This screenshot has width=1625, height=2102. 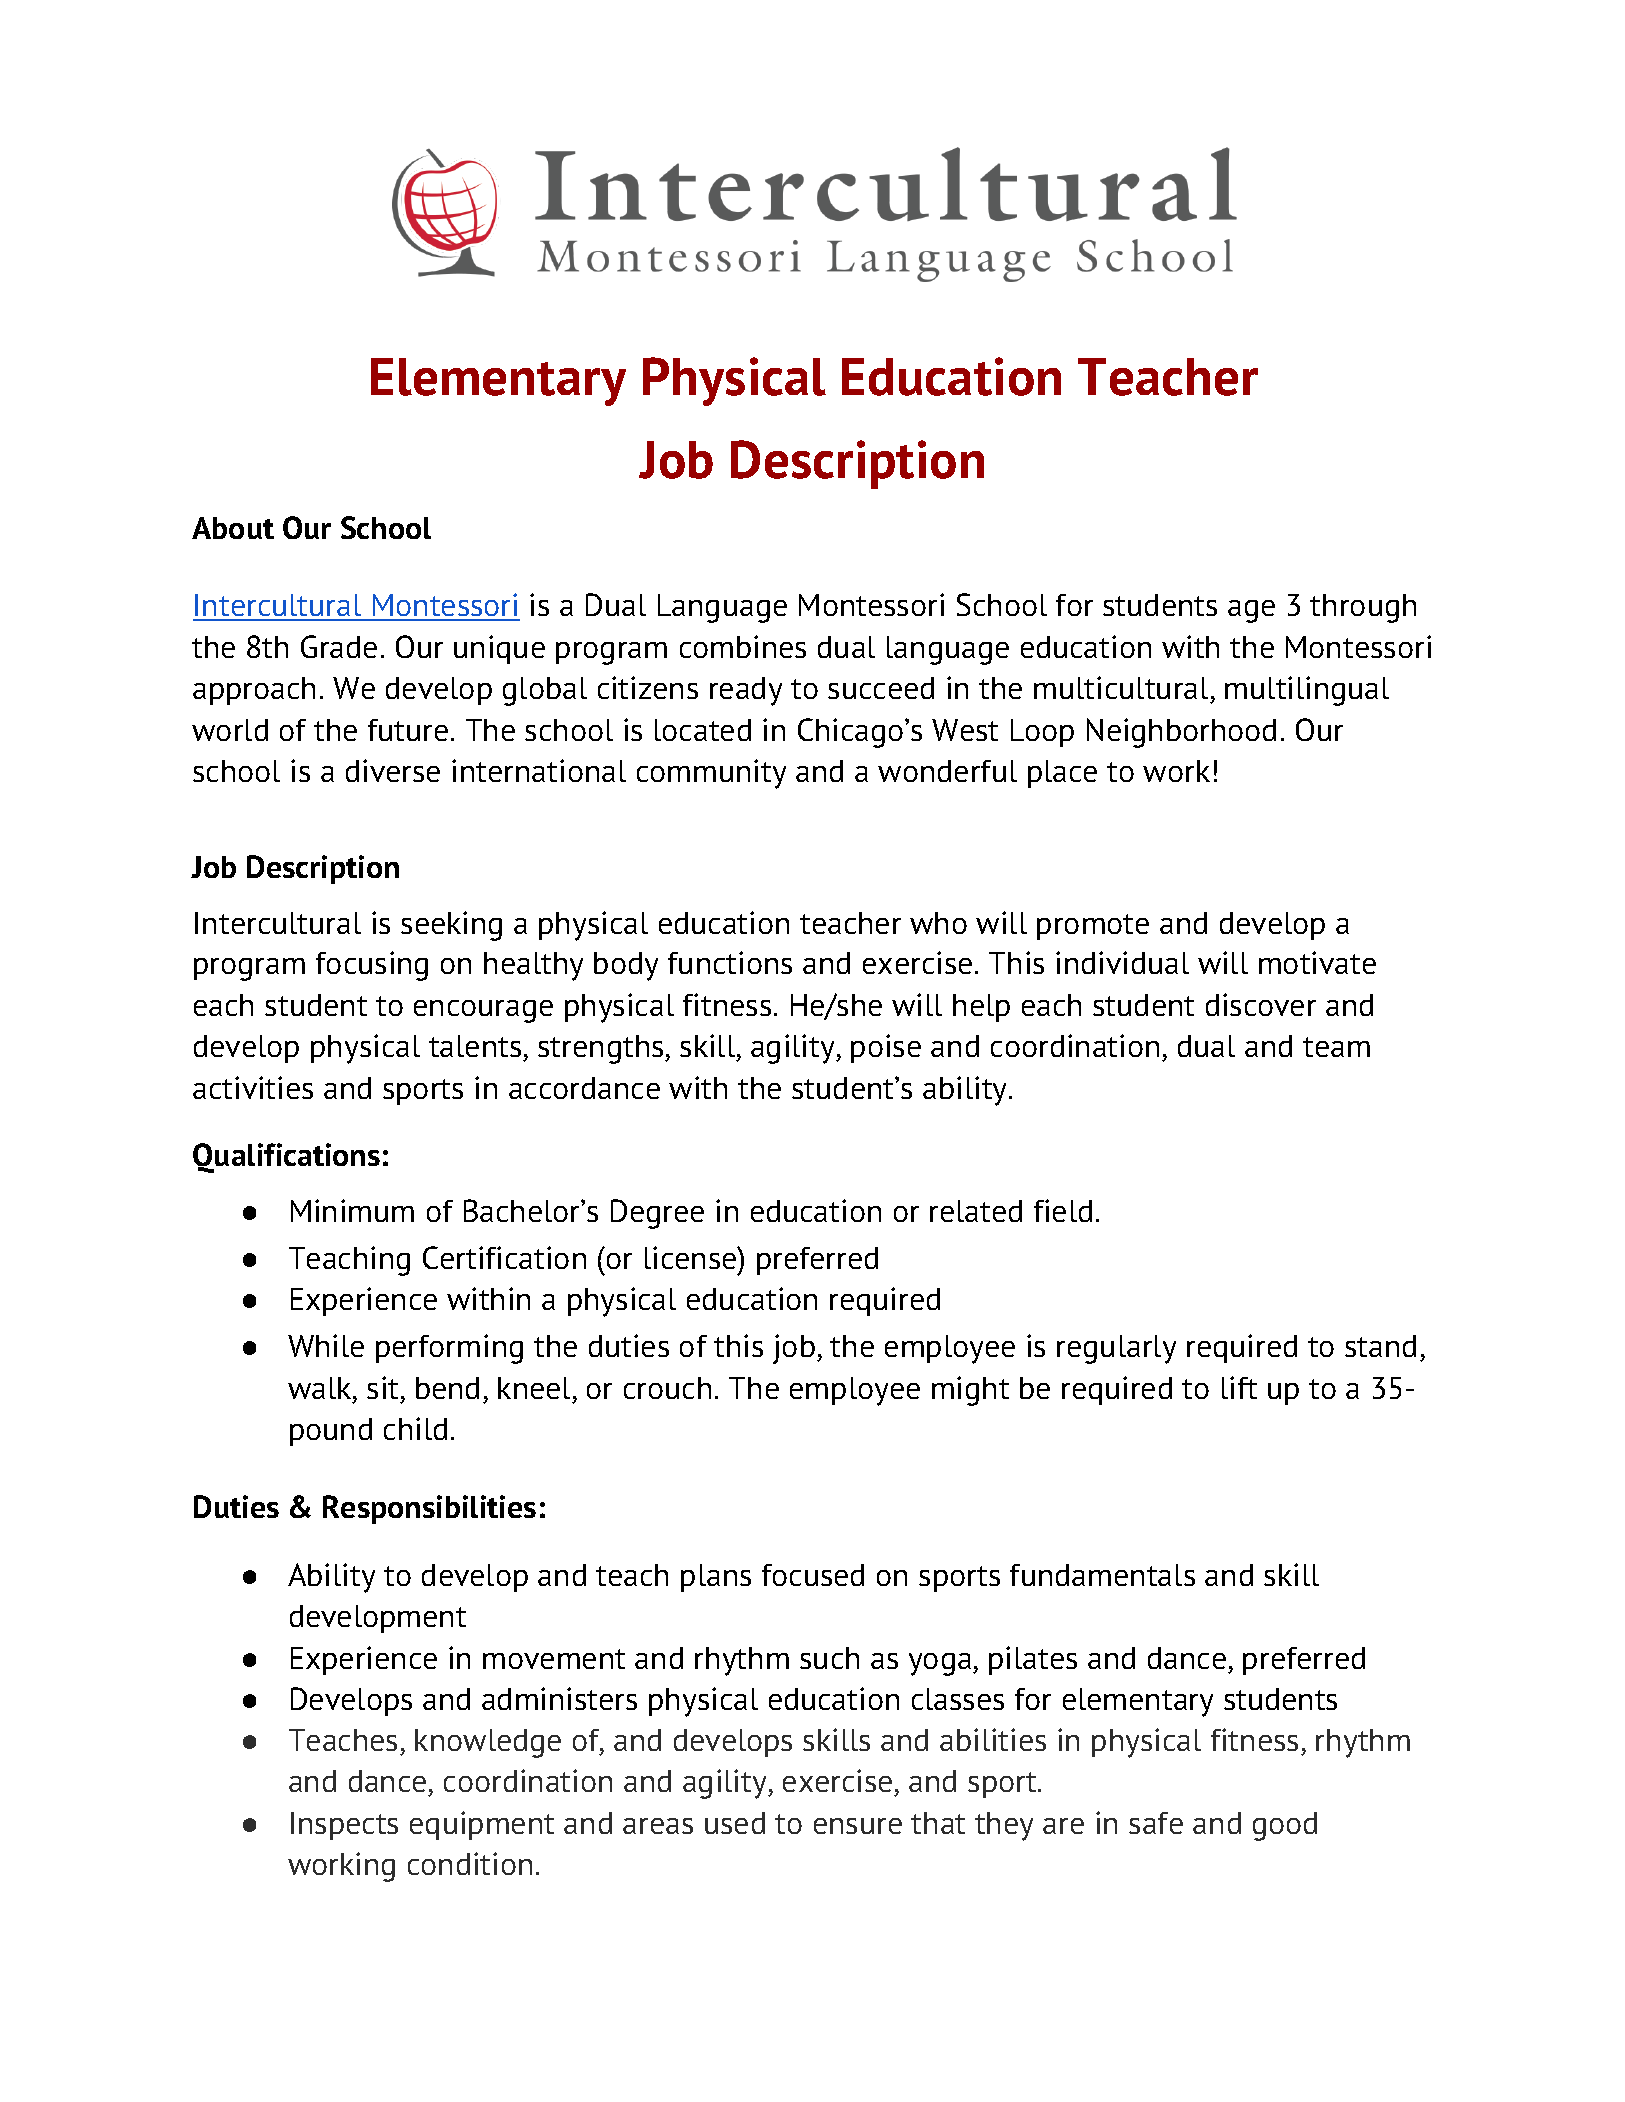 What do you see at coordinates (1363, 608) in the screenshot?
I see `through` at bounding box center [1363, 608].
